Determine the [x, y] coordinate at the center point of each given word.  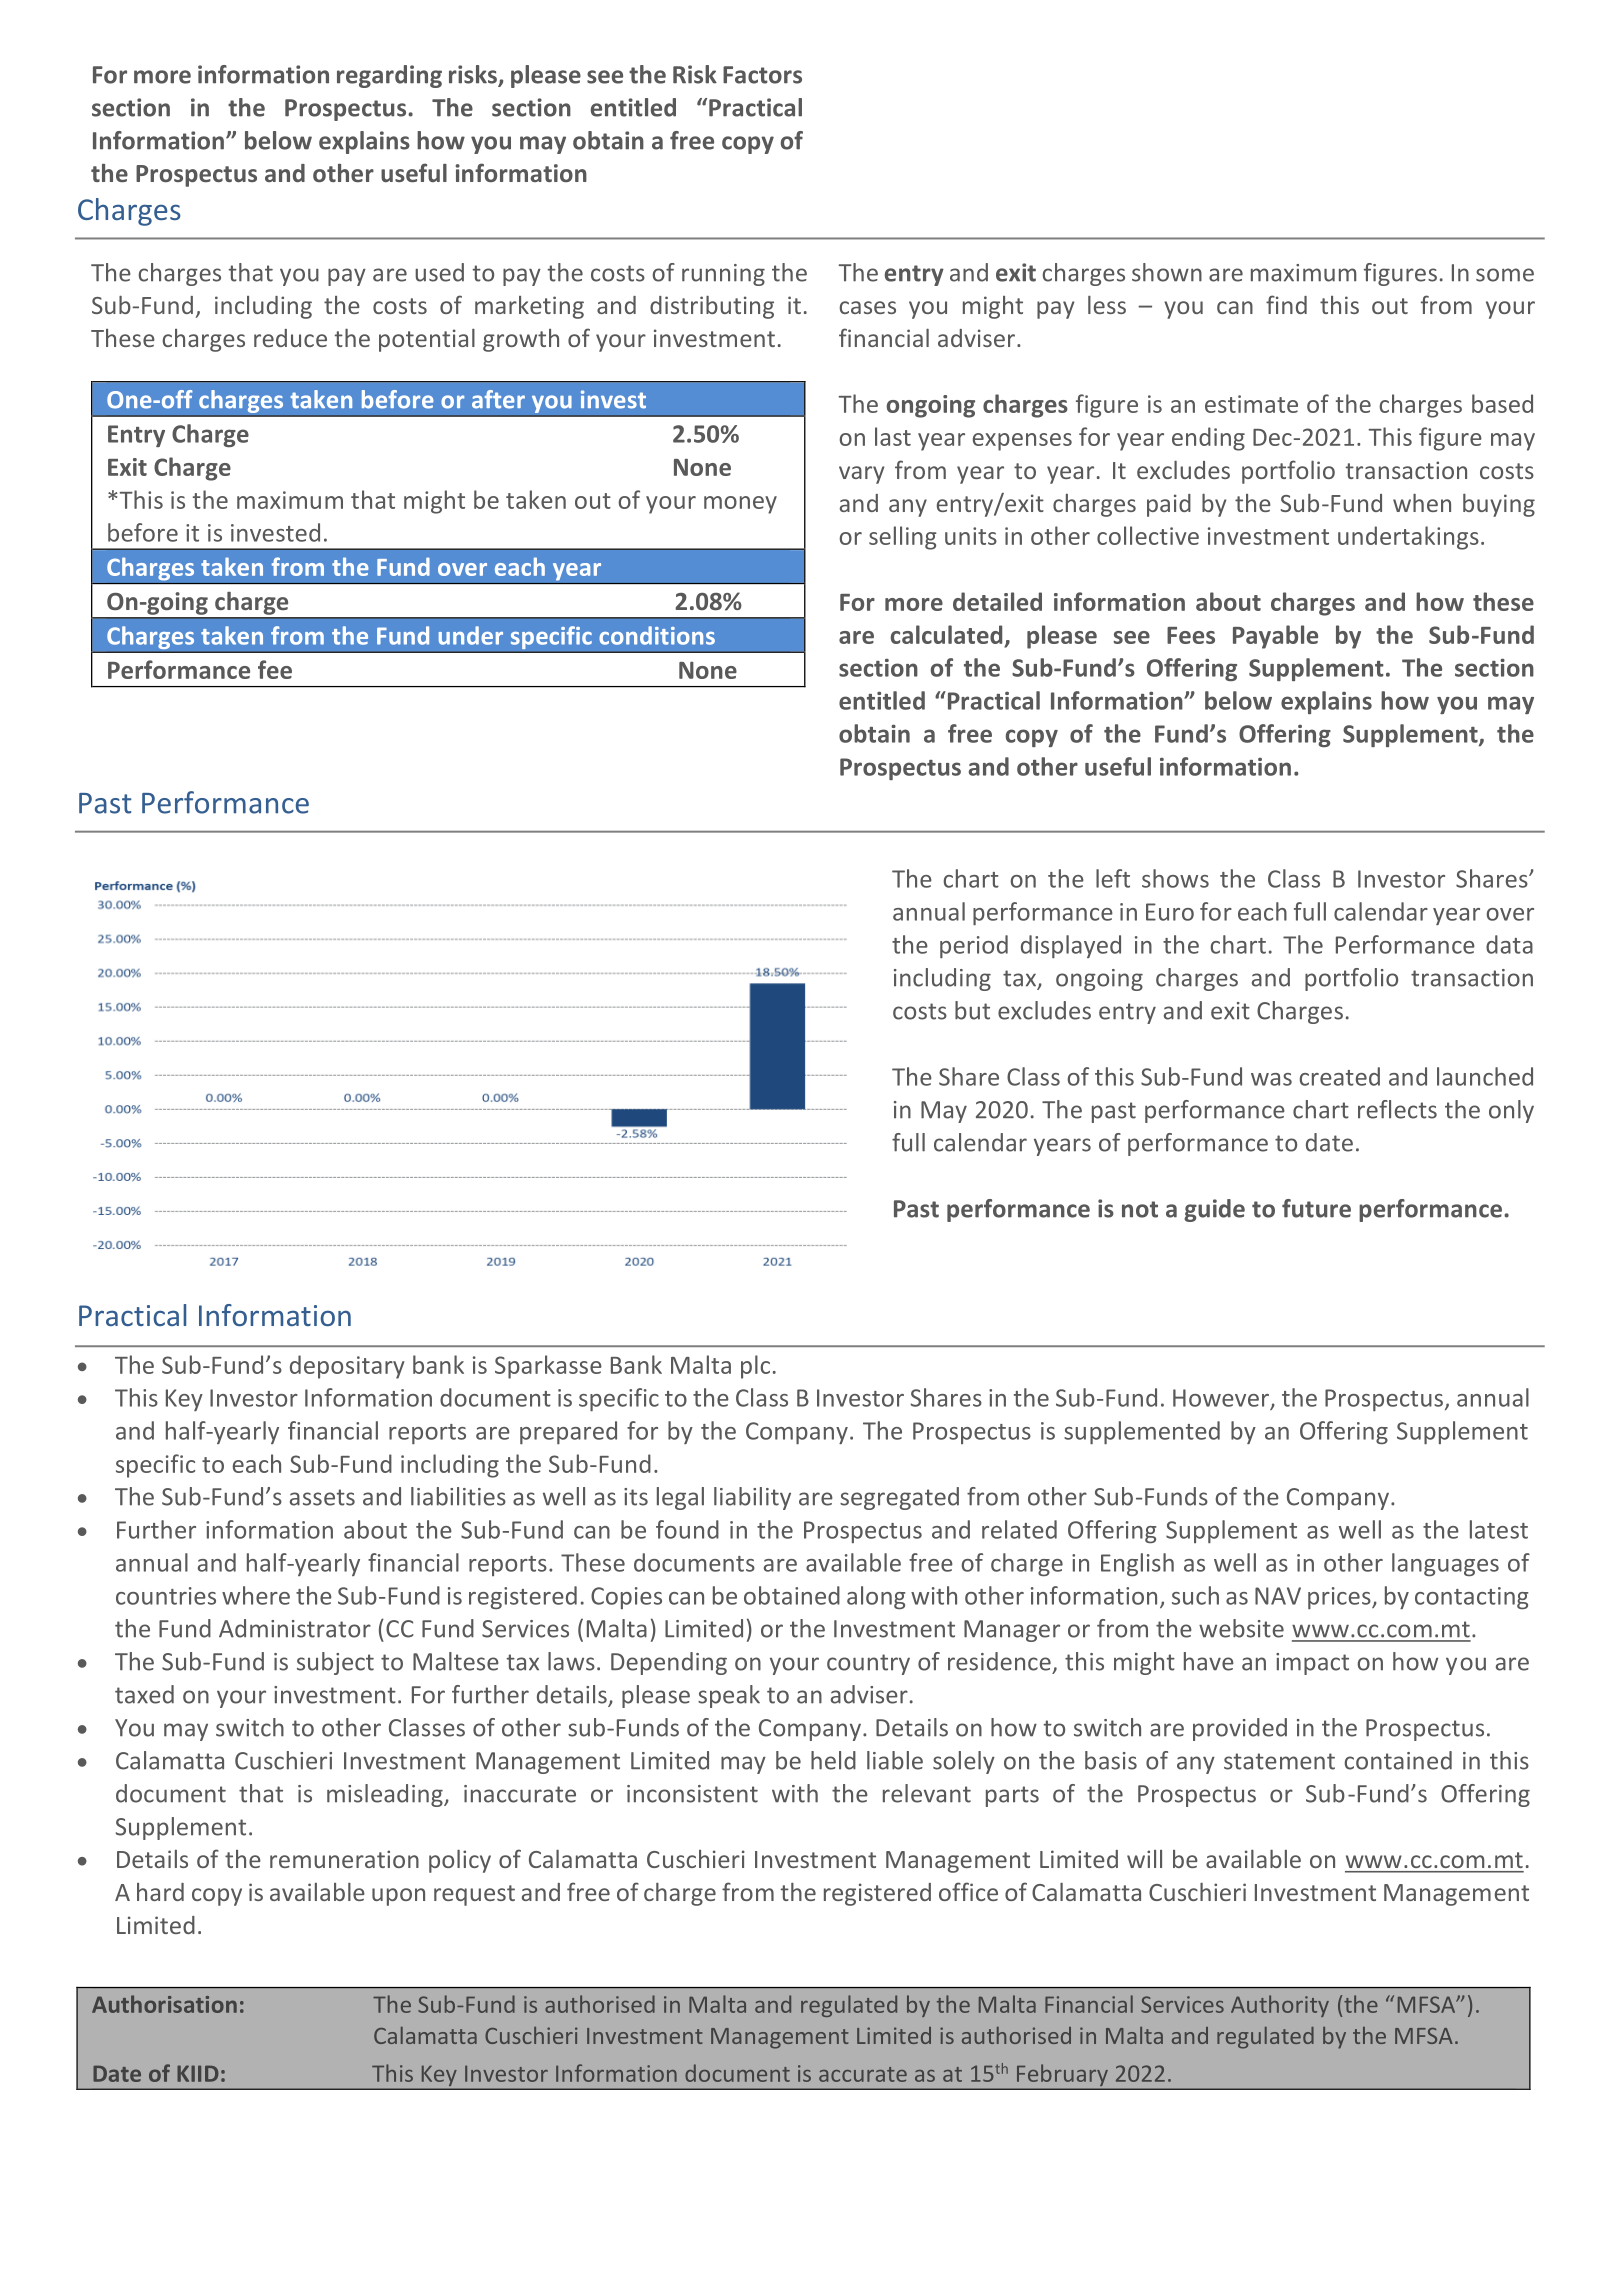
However [1222, 1399]
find [1286, 304]
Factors [762, 75]
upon [398, 1897]
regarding [389, 76]
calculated [948, 636]
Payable [1275, 637]
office [968, 1891]
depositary [347, 1367]
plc [755, 1367]
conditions [657, 635]
